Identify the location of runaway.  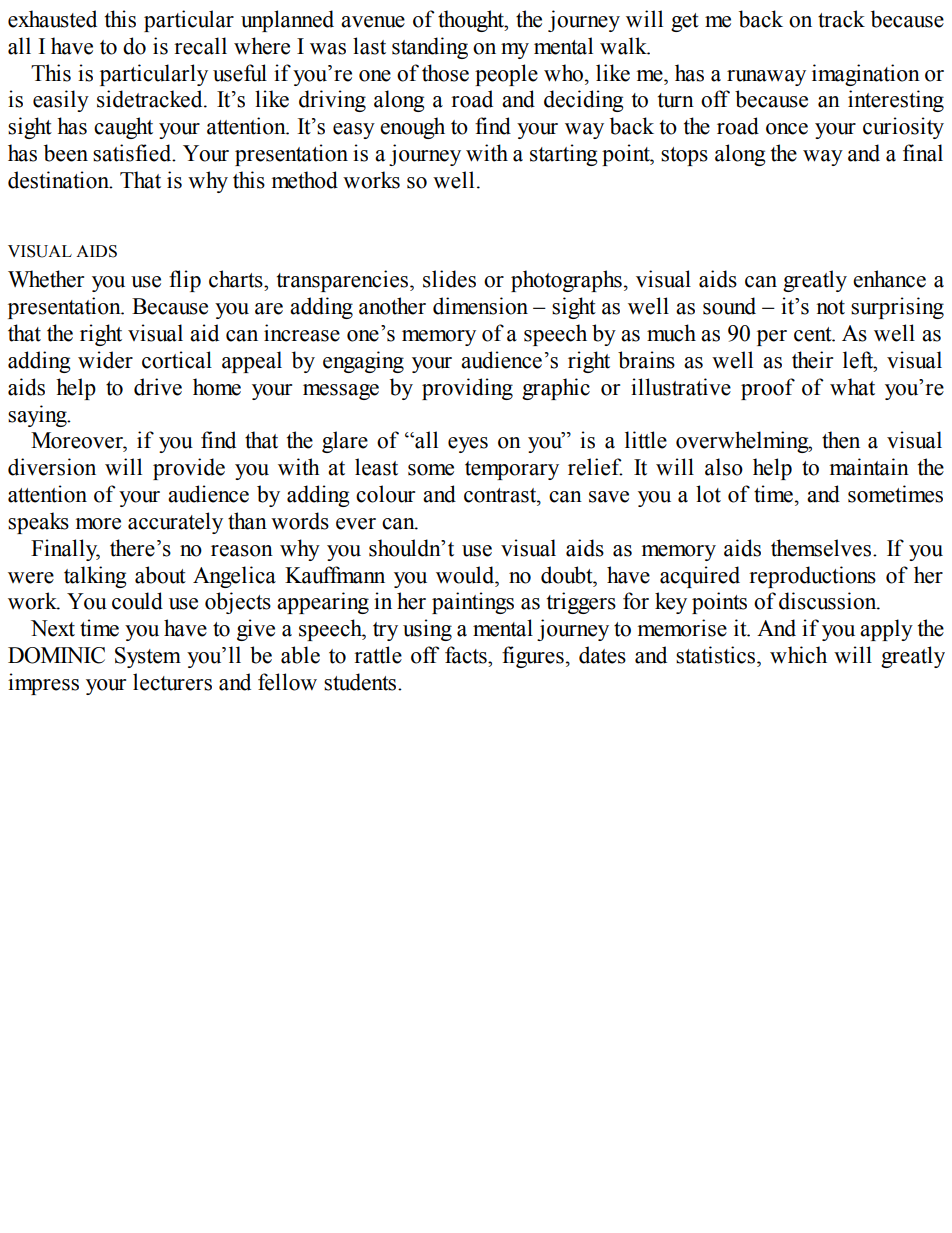
(766, 78).
